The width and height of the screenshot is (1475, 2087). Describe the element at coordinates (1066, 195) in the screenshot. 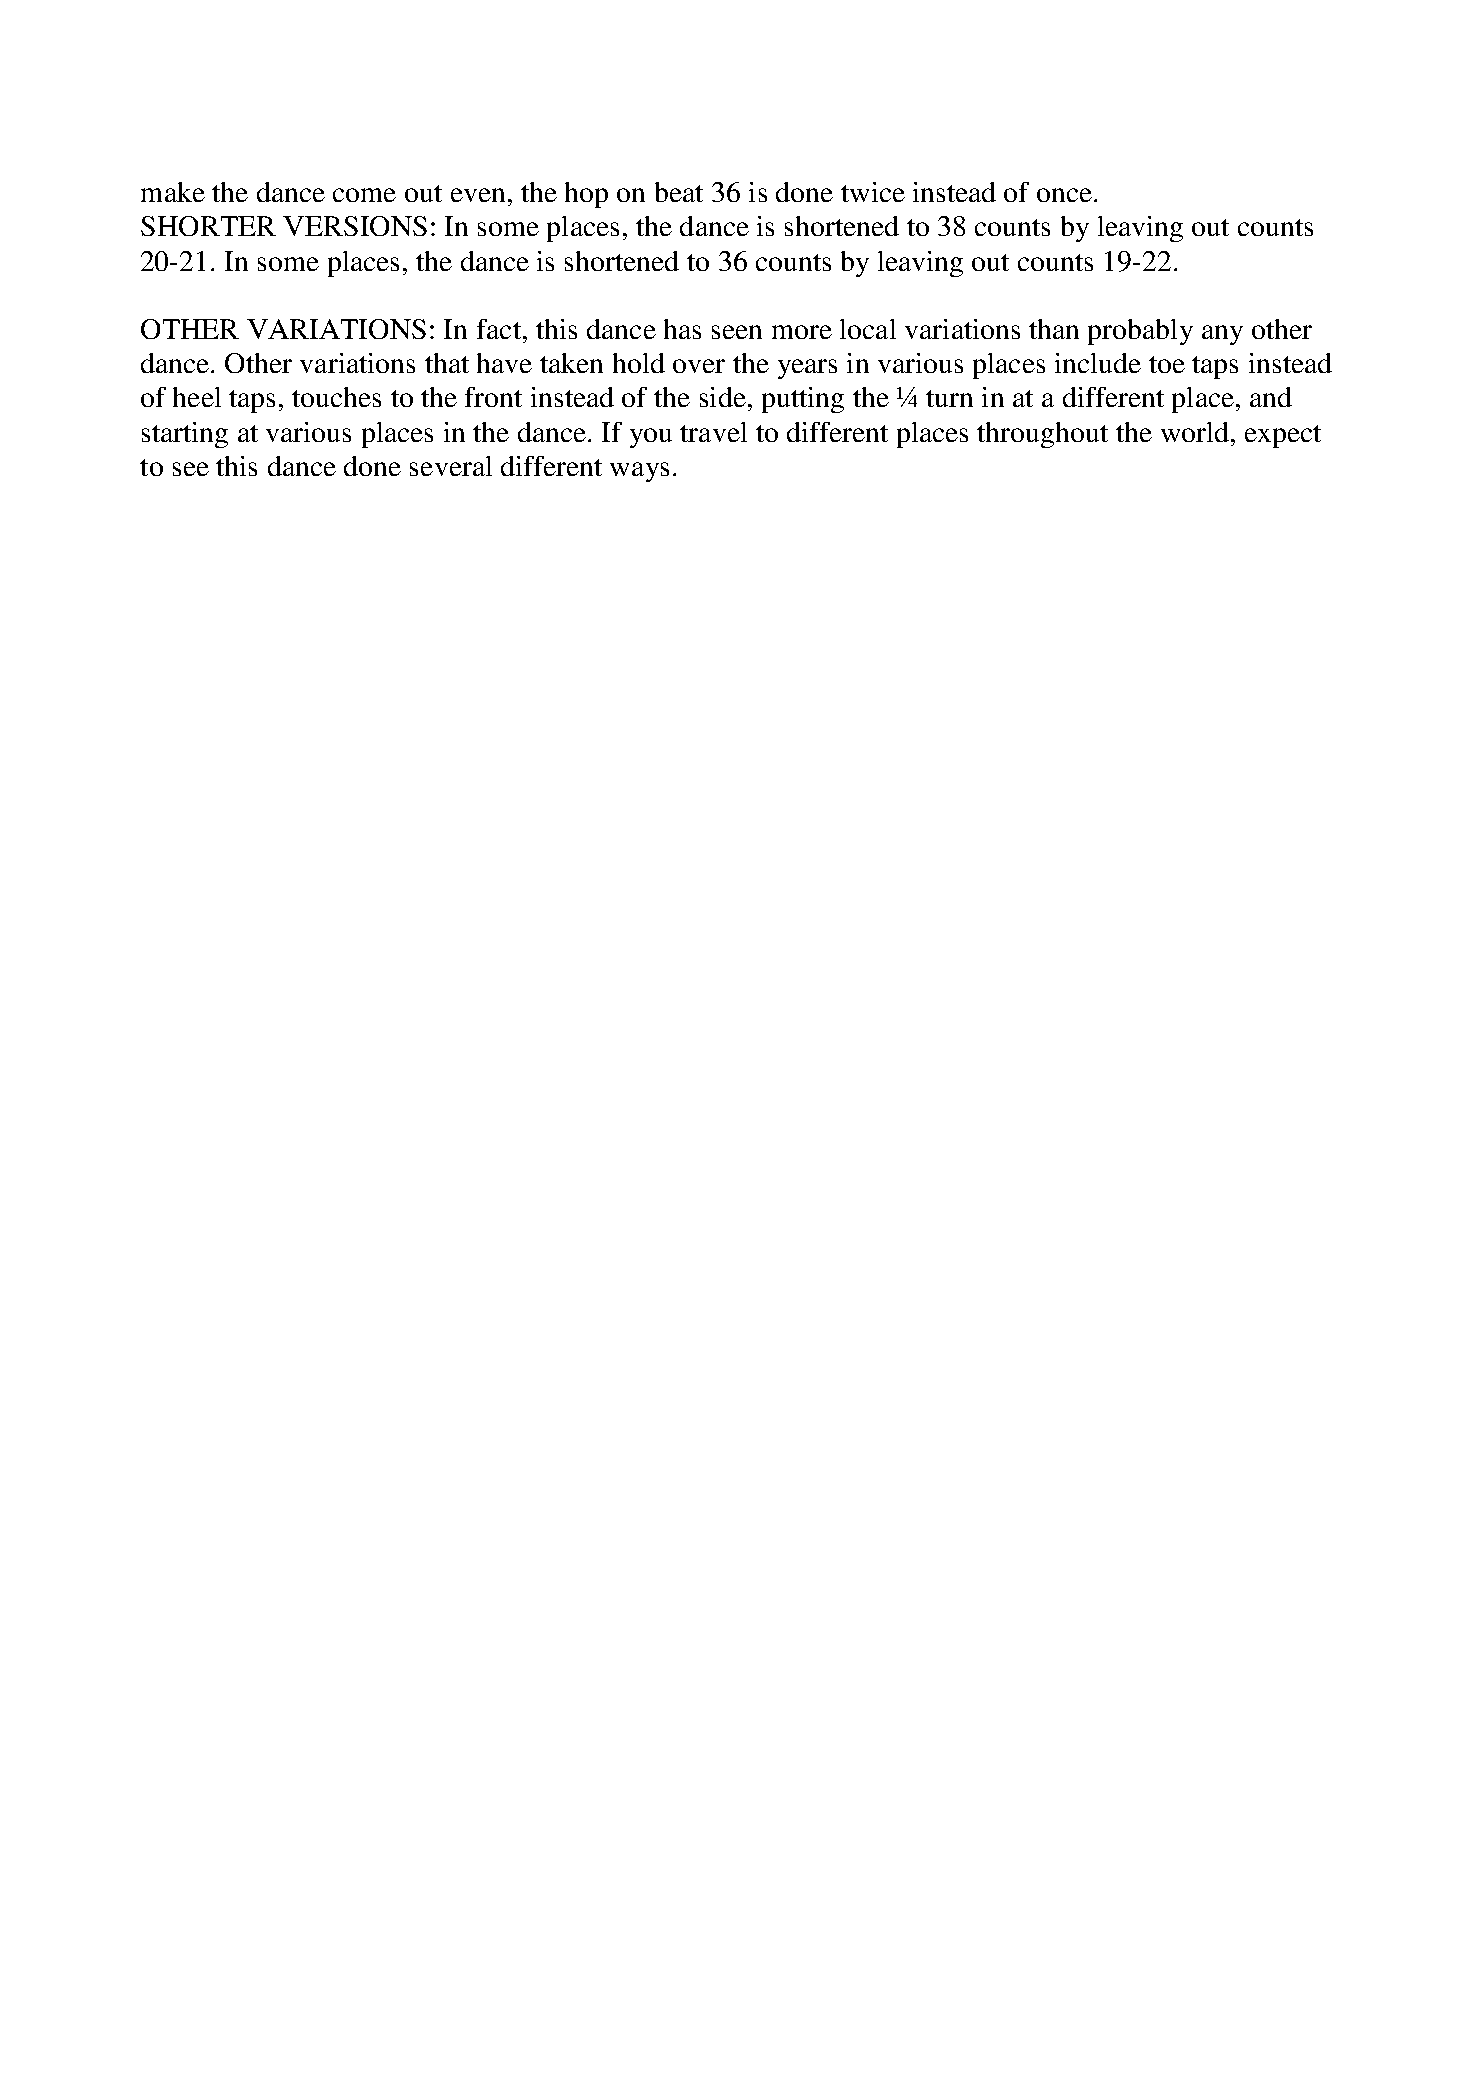

I see `once` at that location.
